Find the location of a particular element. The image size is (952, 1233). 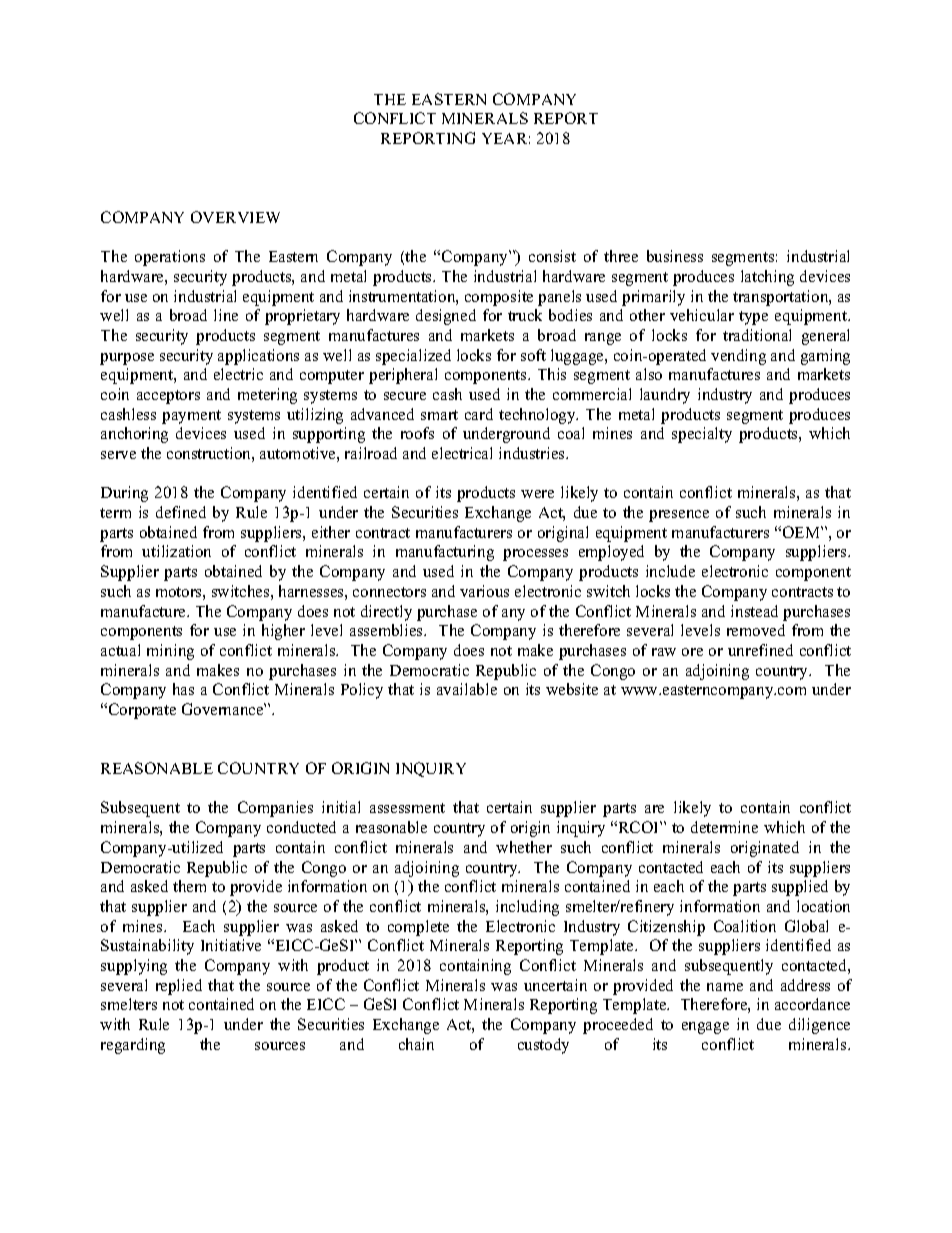

operations is located at coordinates (170, 258).
